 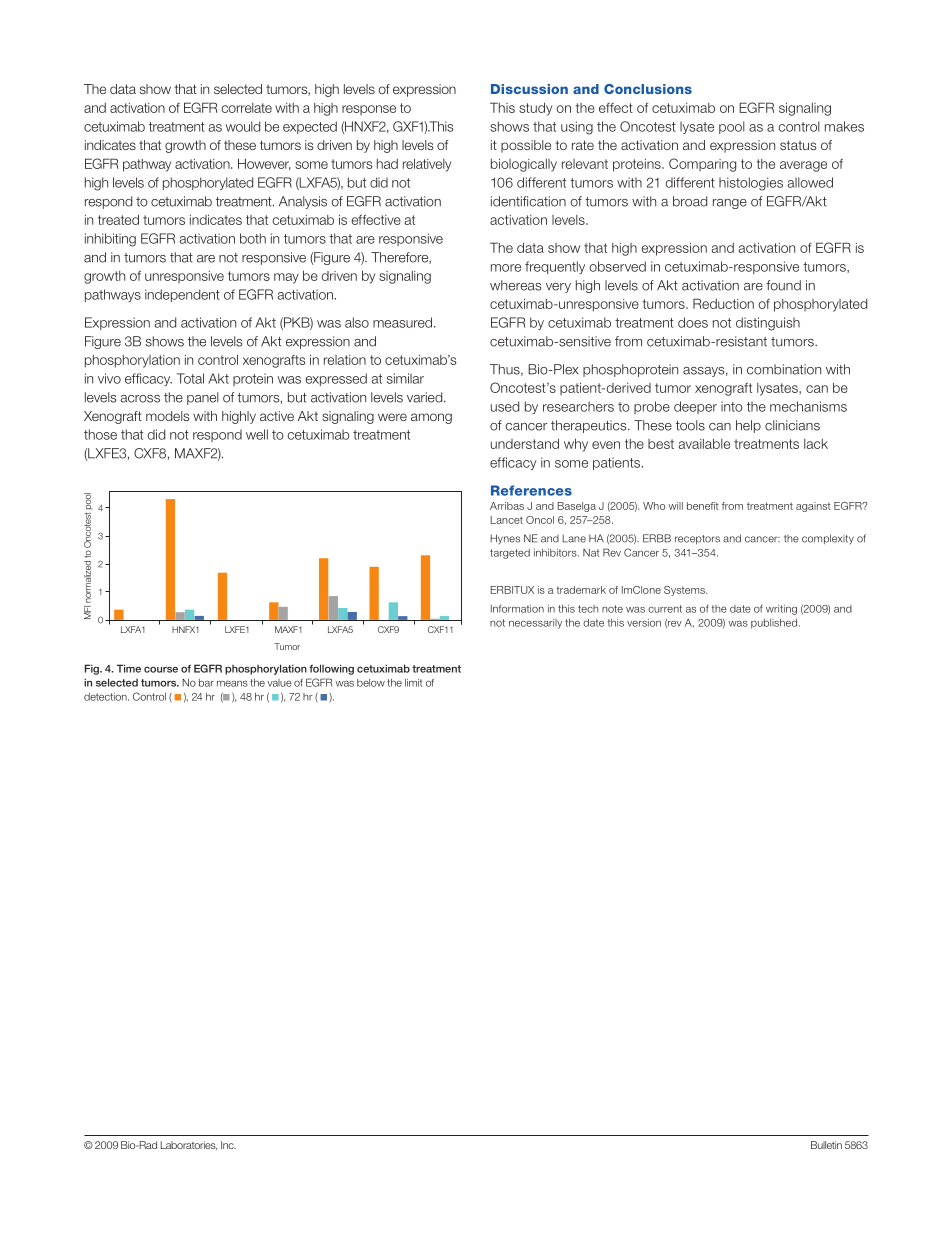 What do you see at coordinates (826, 1145) in the page?
I see `Bulletin` at bounding box center [826, 1145].
